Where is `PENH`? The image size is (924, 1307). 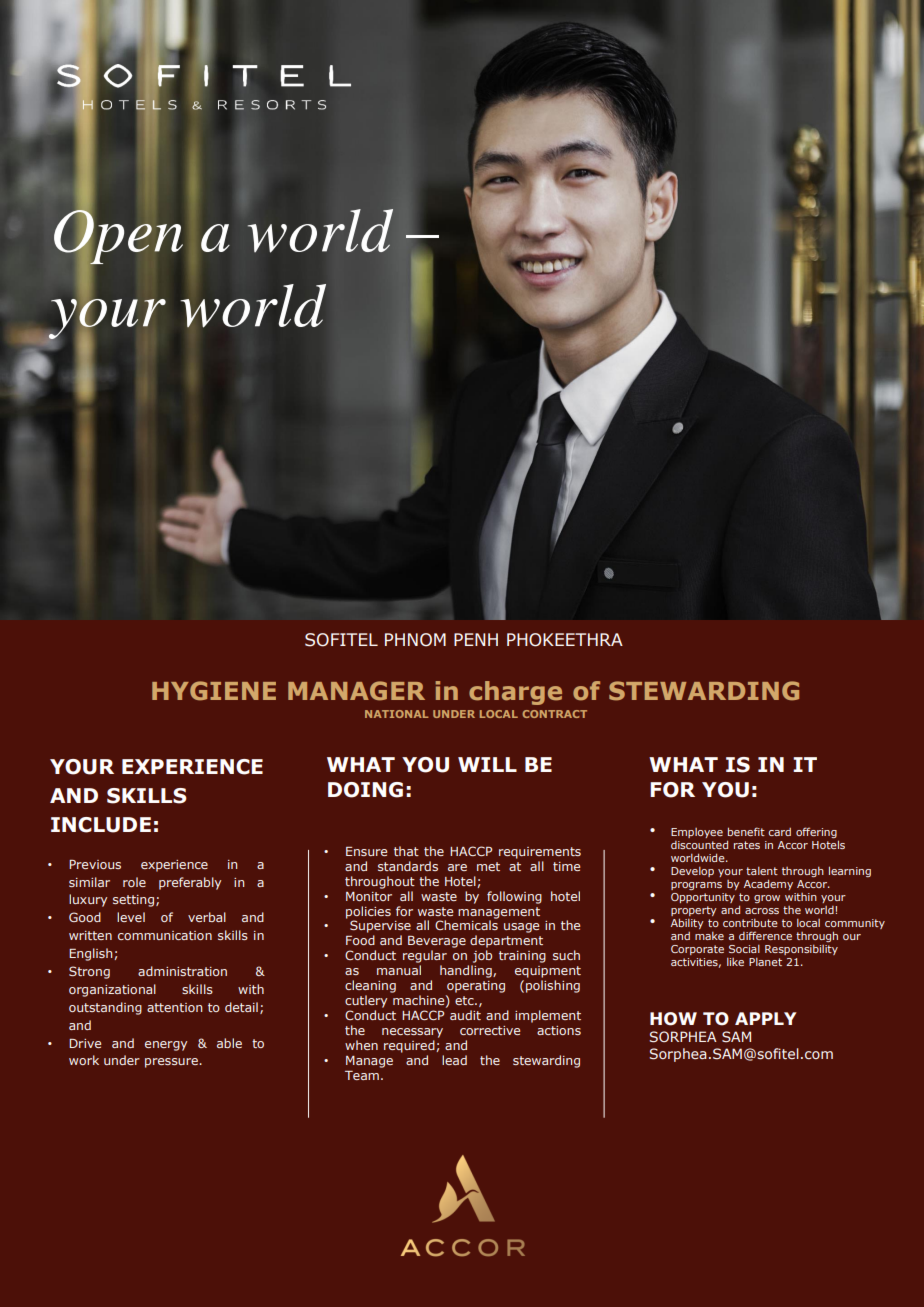
PENH is located at coordinates (476, 639).
